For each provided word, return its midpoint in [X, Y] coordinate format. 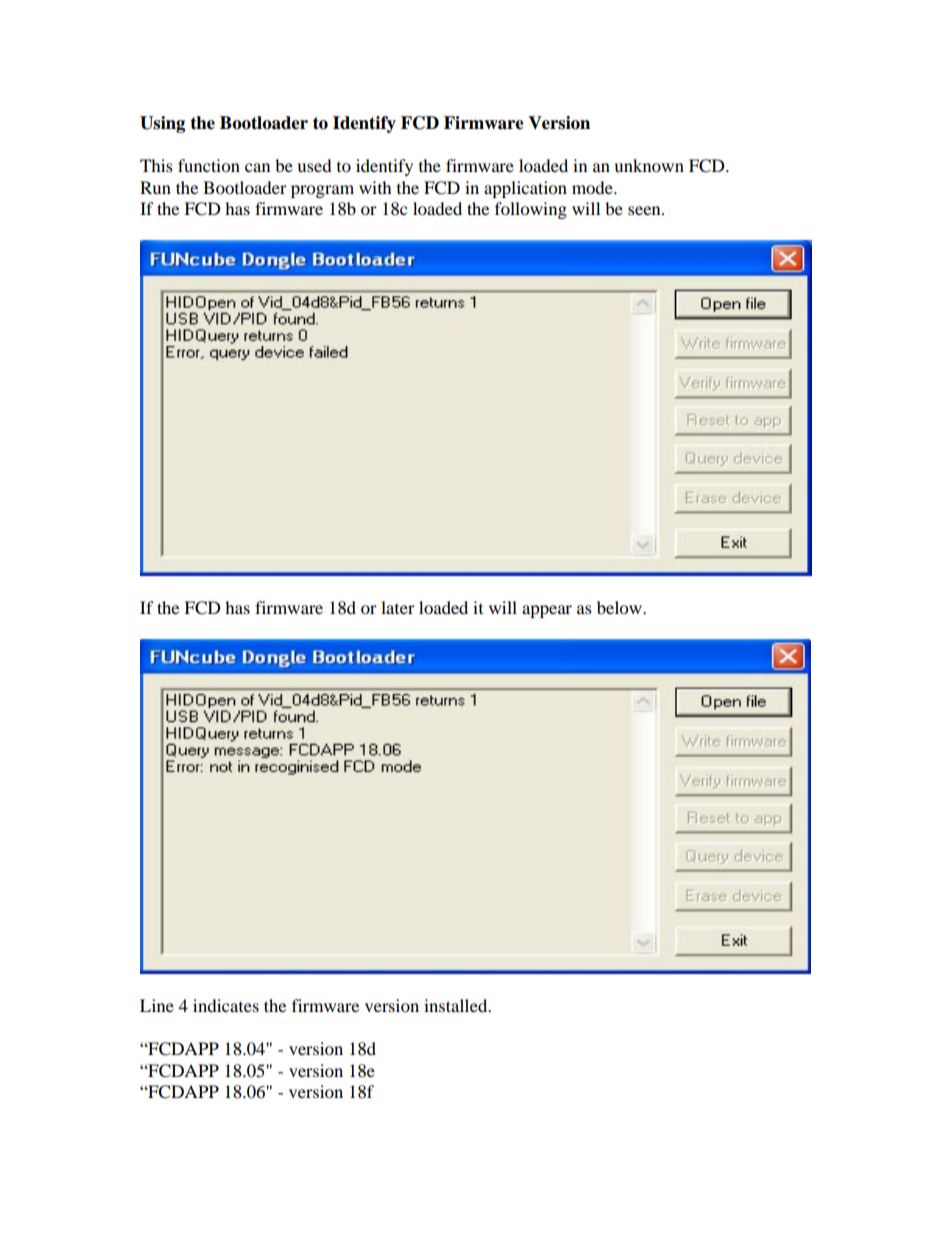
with [375, 187]
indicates [226, 1005]
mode [593, 187]
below [620, 607]
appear [547, 611]
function [209, 165]
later [398, 607]
